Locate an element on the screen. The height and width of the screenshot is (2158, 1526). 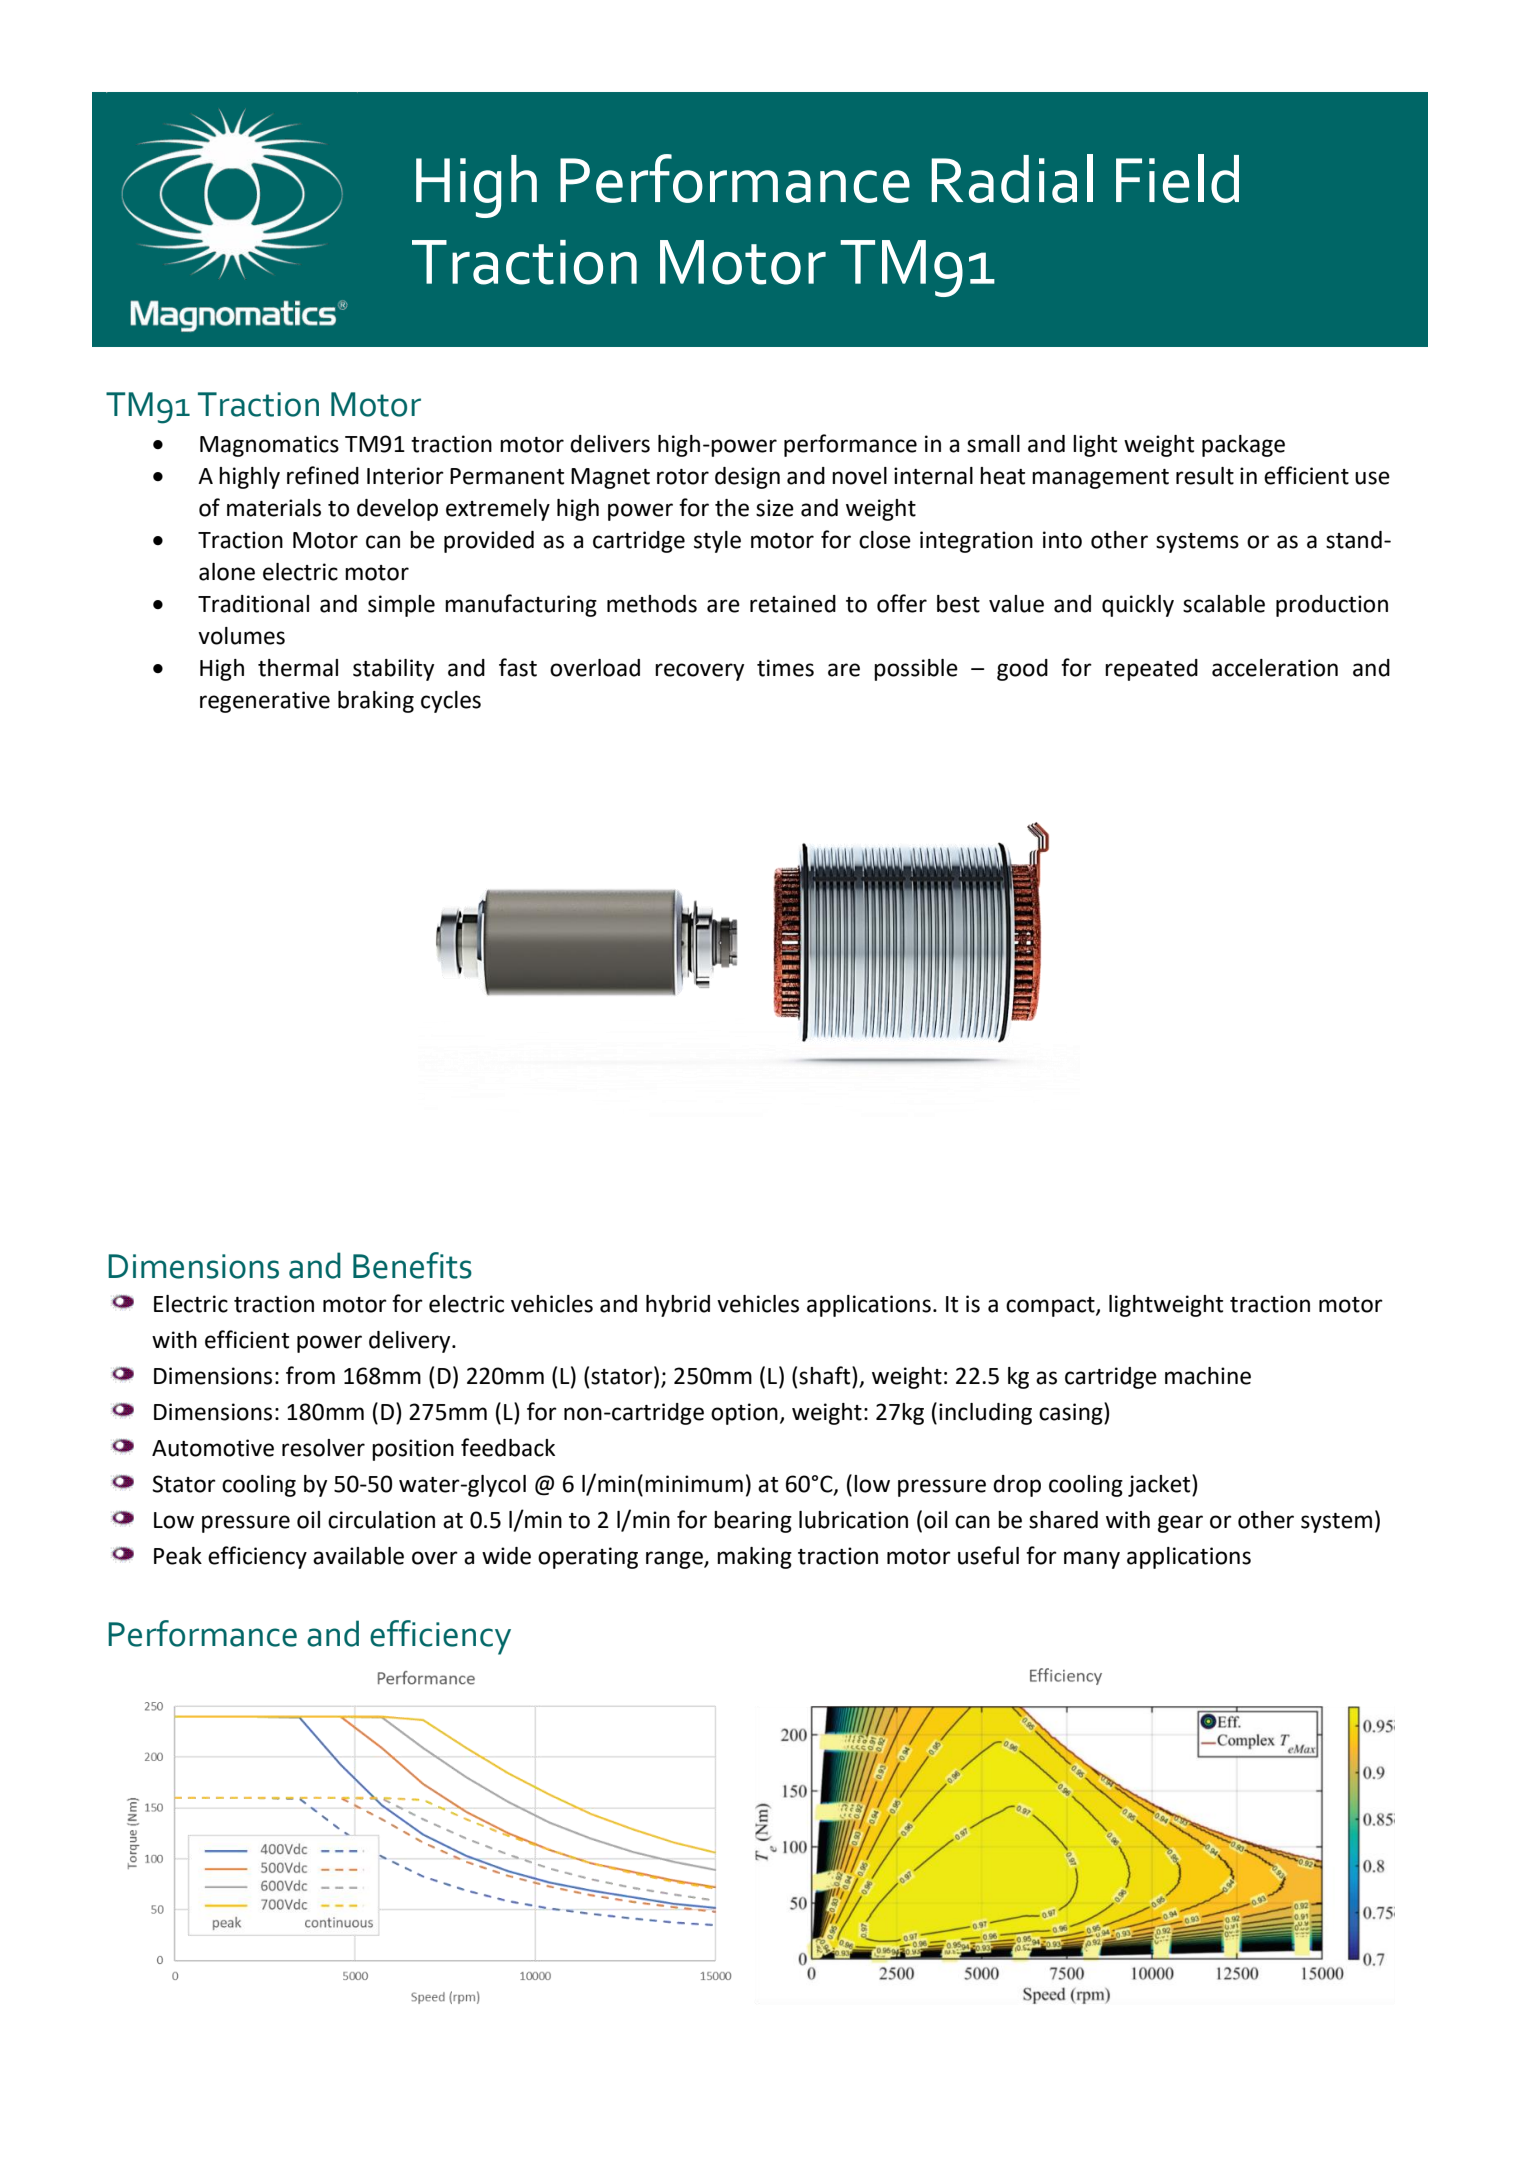
compact is located at coordinates (1051, 1307).
